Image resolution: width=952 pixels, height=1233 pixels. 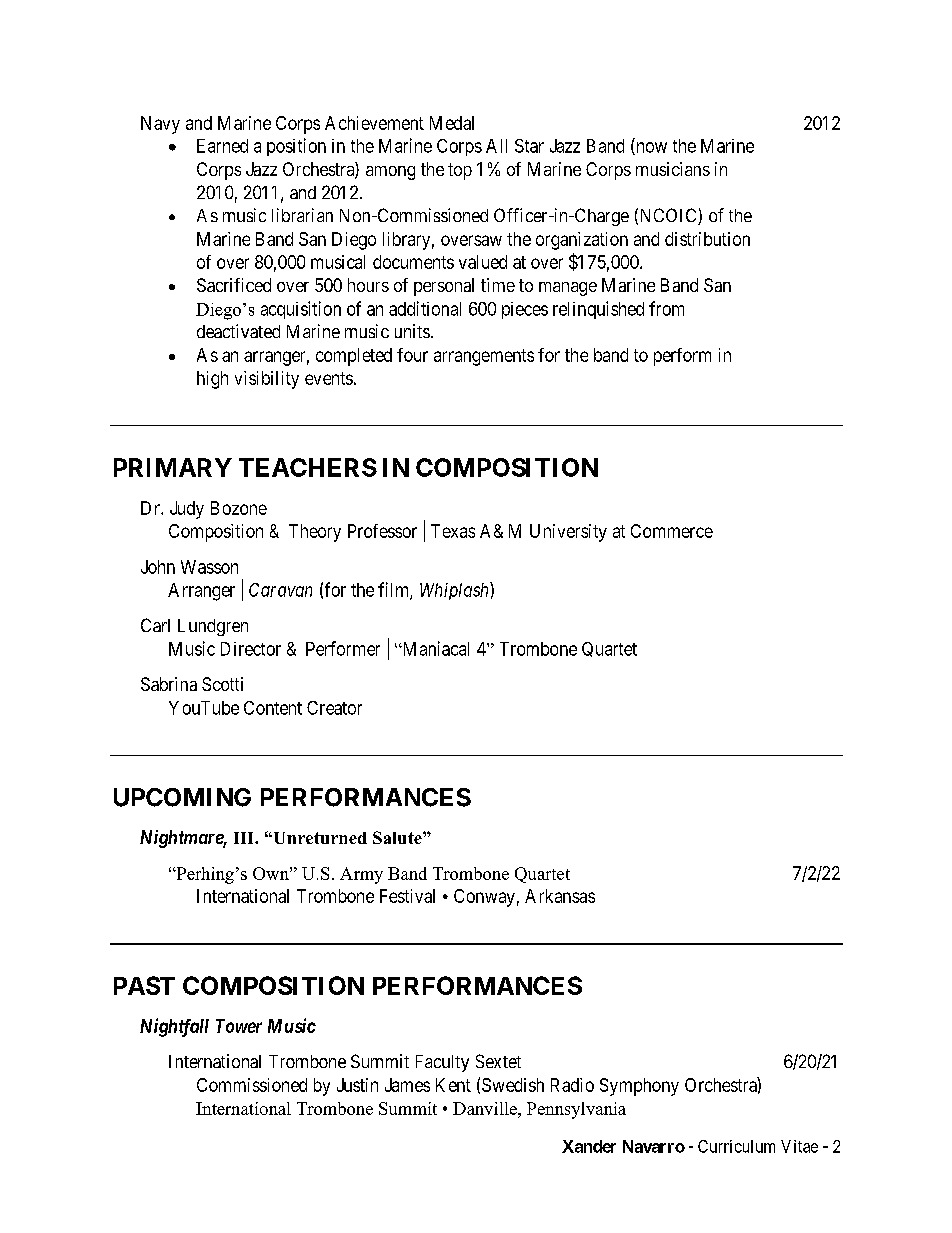 I want to click on PRIMARY, so click(x=173, y=467).
